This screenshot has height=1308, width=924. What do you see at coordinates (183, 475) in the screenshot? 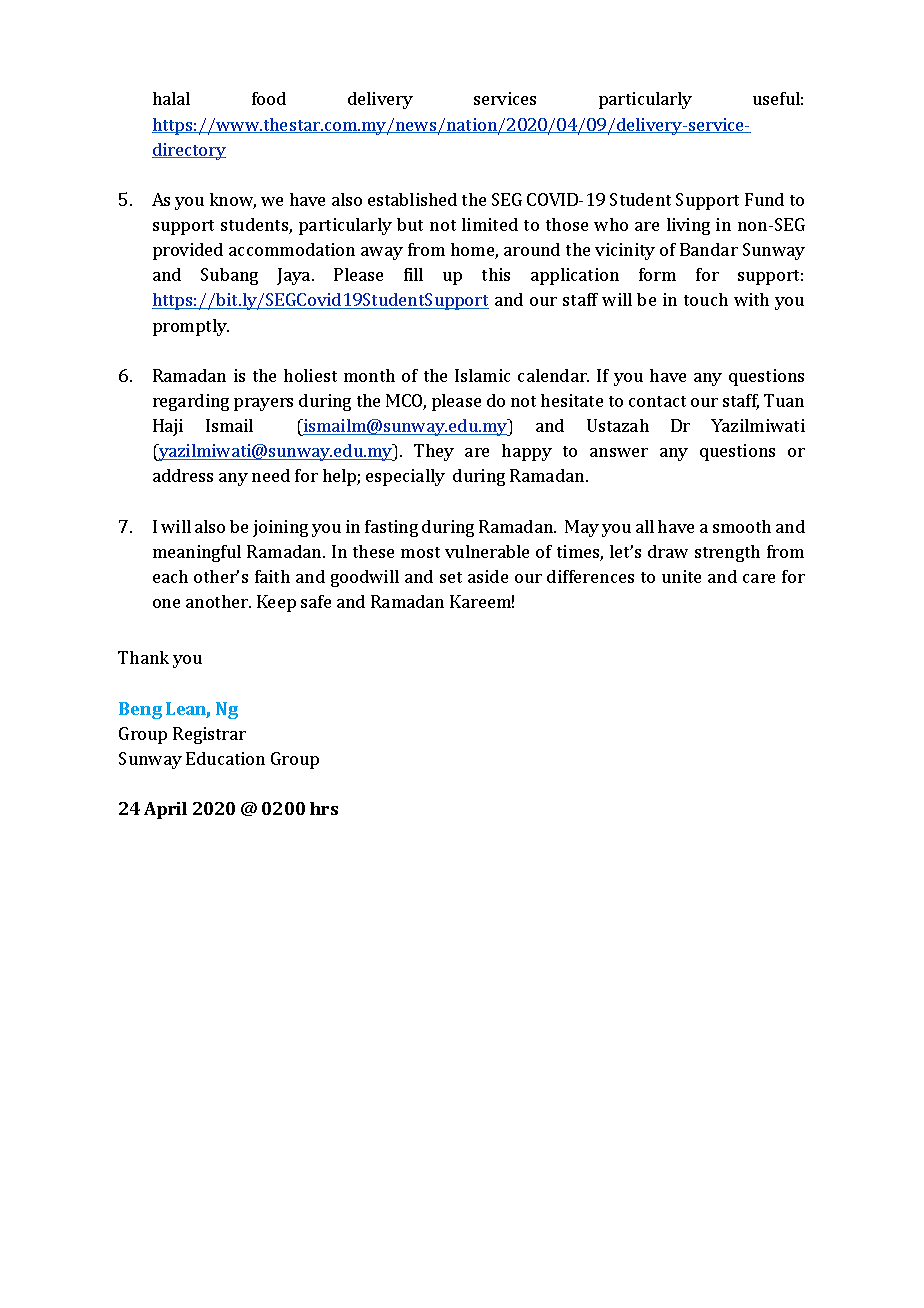
I see `address` at bounding box center [183, 475].
